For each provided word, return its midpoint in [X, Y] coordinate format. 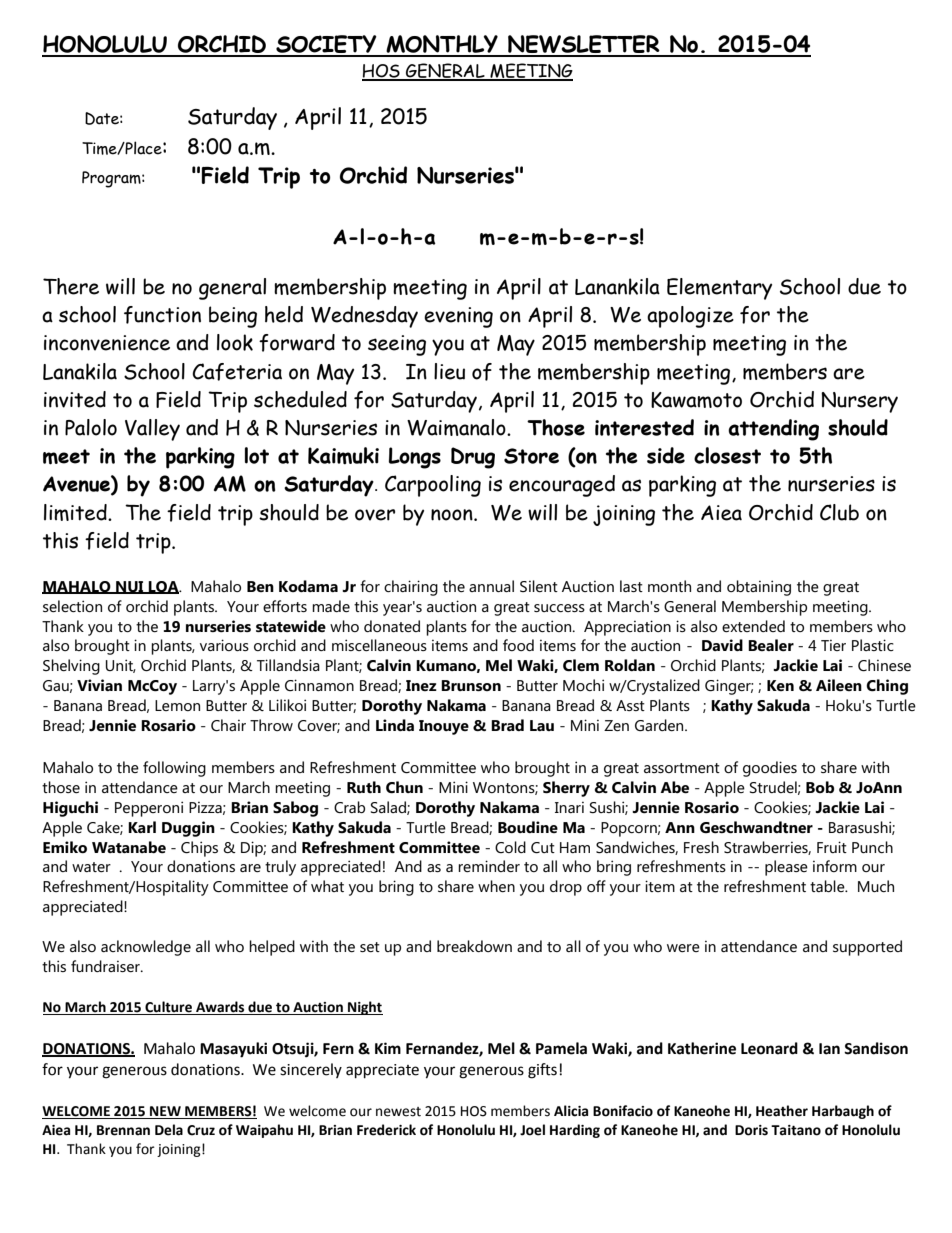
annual [491, 586]
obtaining [759, 588]
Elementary [719, 289]
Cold [510, 847]
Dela [169, 1130]
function [162, 315]
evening [458, 317]
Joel [532, 1130]
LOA [164, 587]
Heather [782, 1111]
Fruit [832, 847]
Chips [199, 849]
